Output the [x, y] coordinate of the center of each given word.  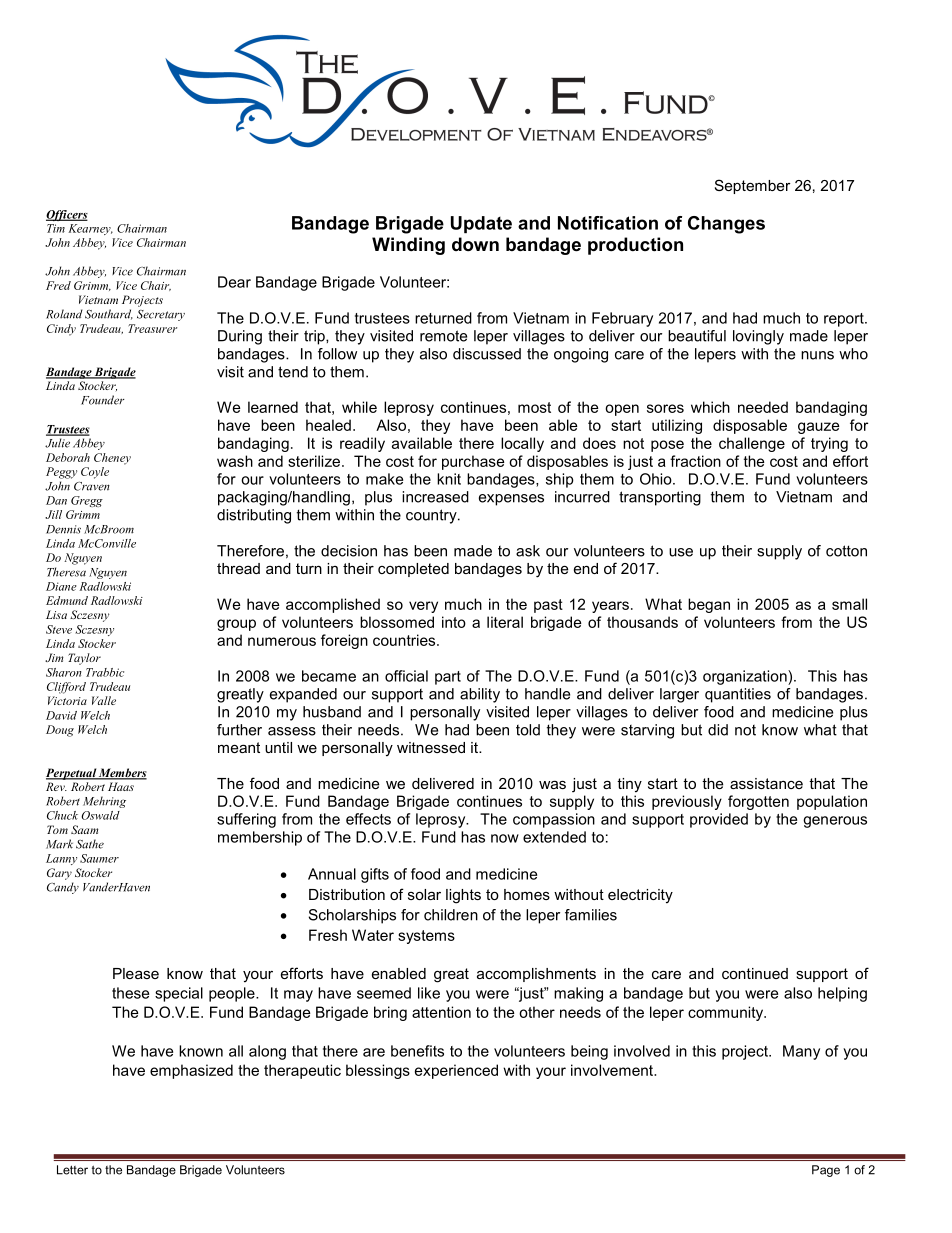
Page [826, 1171]
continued [755, 973]
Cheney [112, 459]
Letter [72, 1170]
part [448, 678]
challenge [752, 444]
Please [136, 973]
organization [746, 677]
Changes [726, 225]
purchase [473, 462]
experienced [456, 1071]
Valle [104, 700]
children [451, 915]
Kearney [90, 229]
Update [481, 224]
